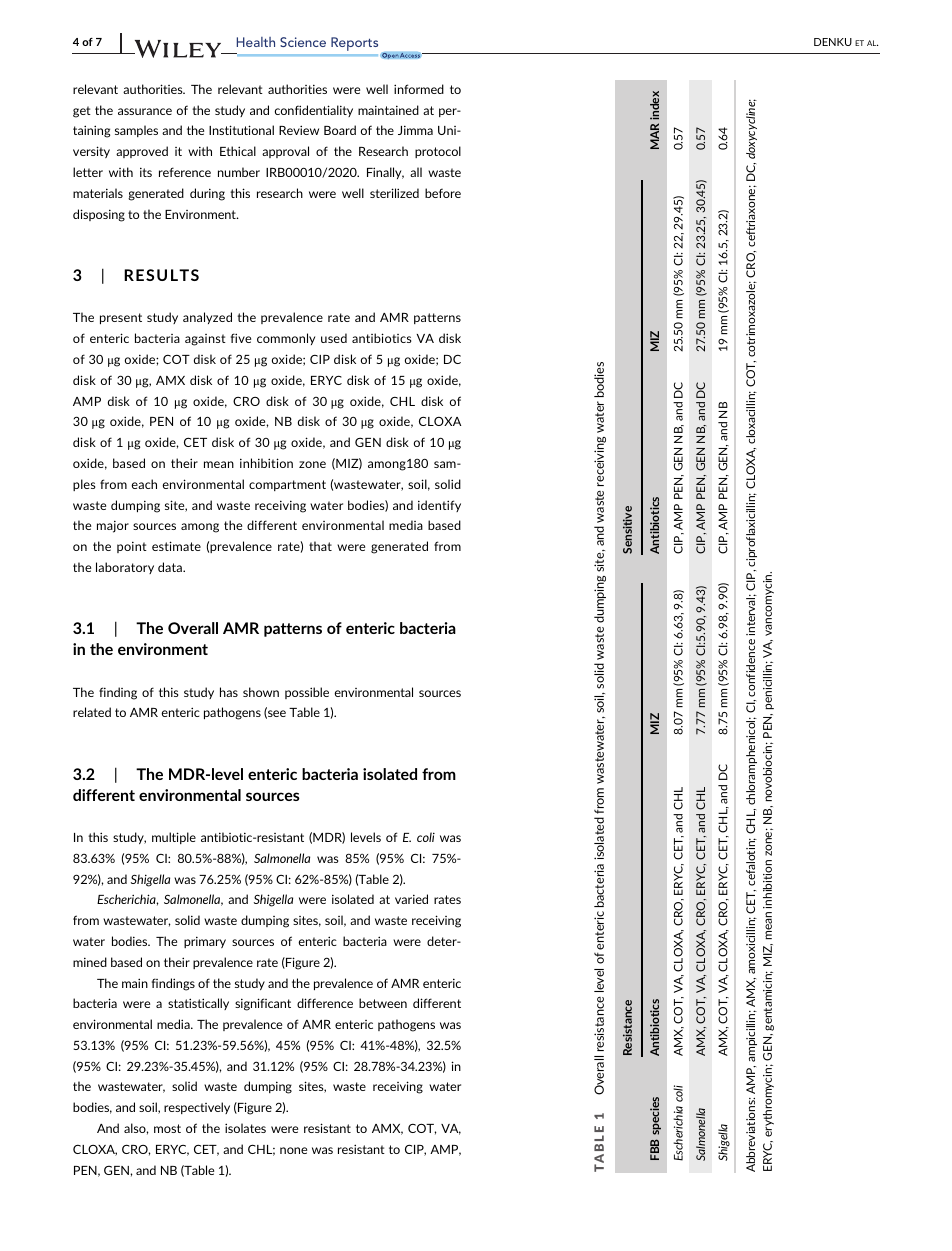 Image resolution: width=952 pixels, height=1251 pixels. Describe the element at coordinates (411, 899) in the document. I see `varied` at that location.
